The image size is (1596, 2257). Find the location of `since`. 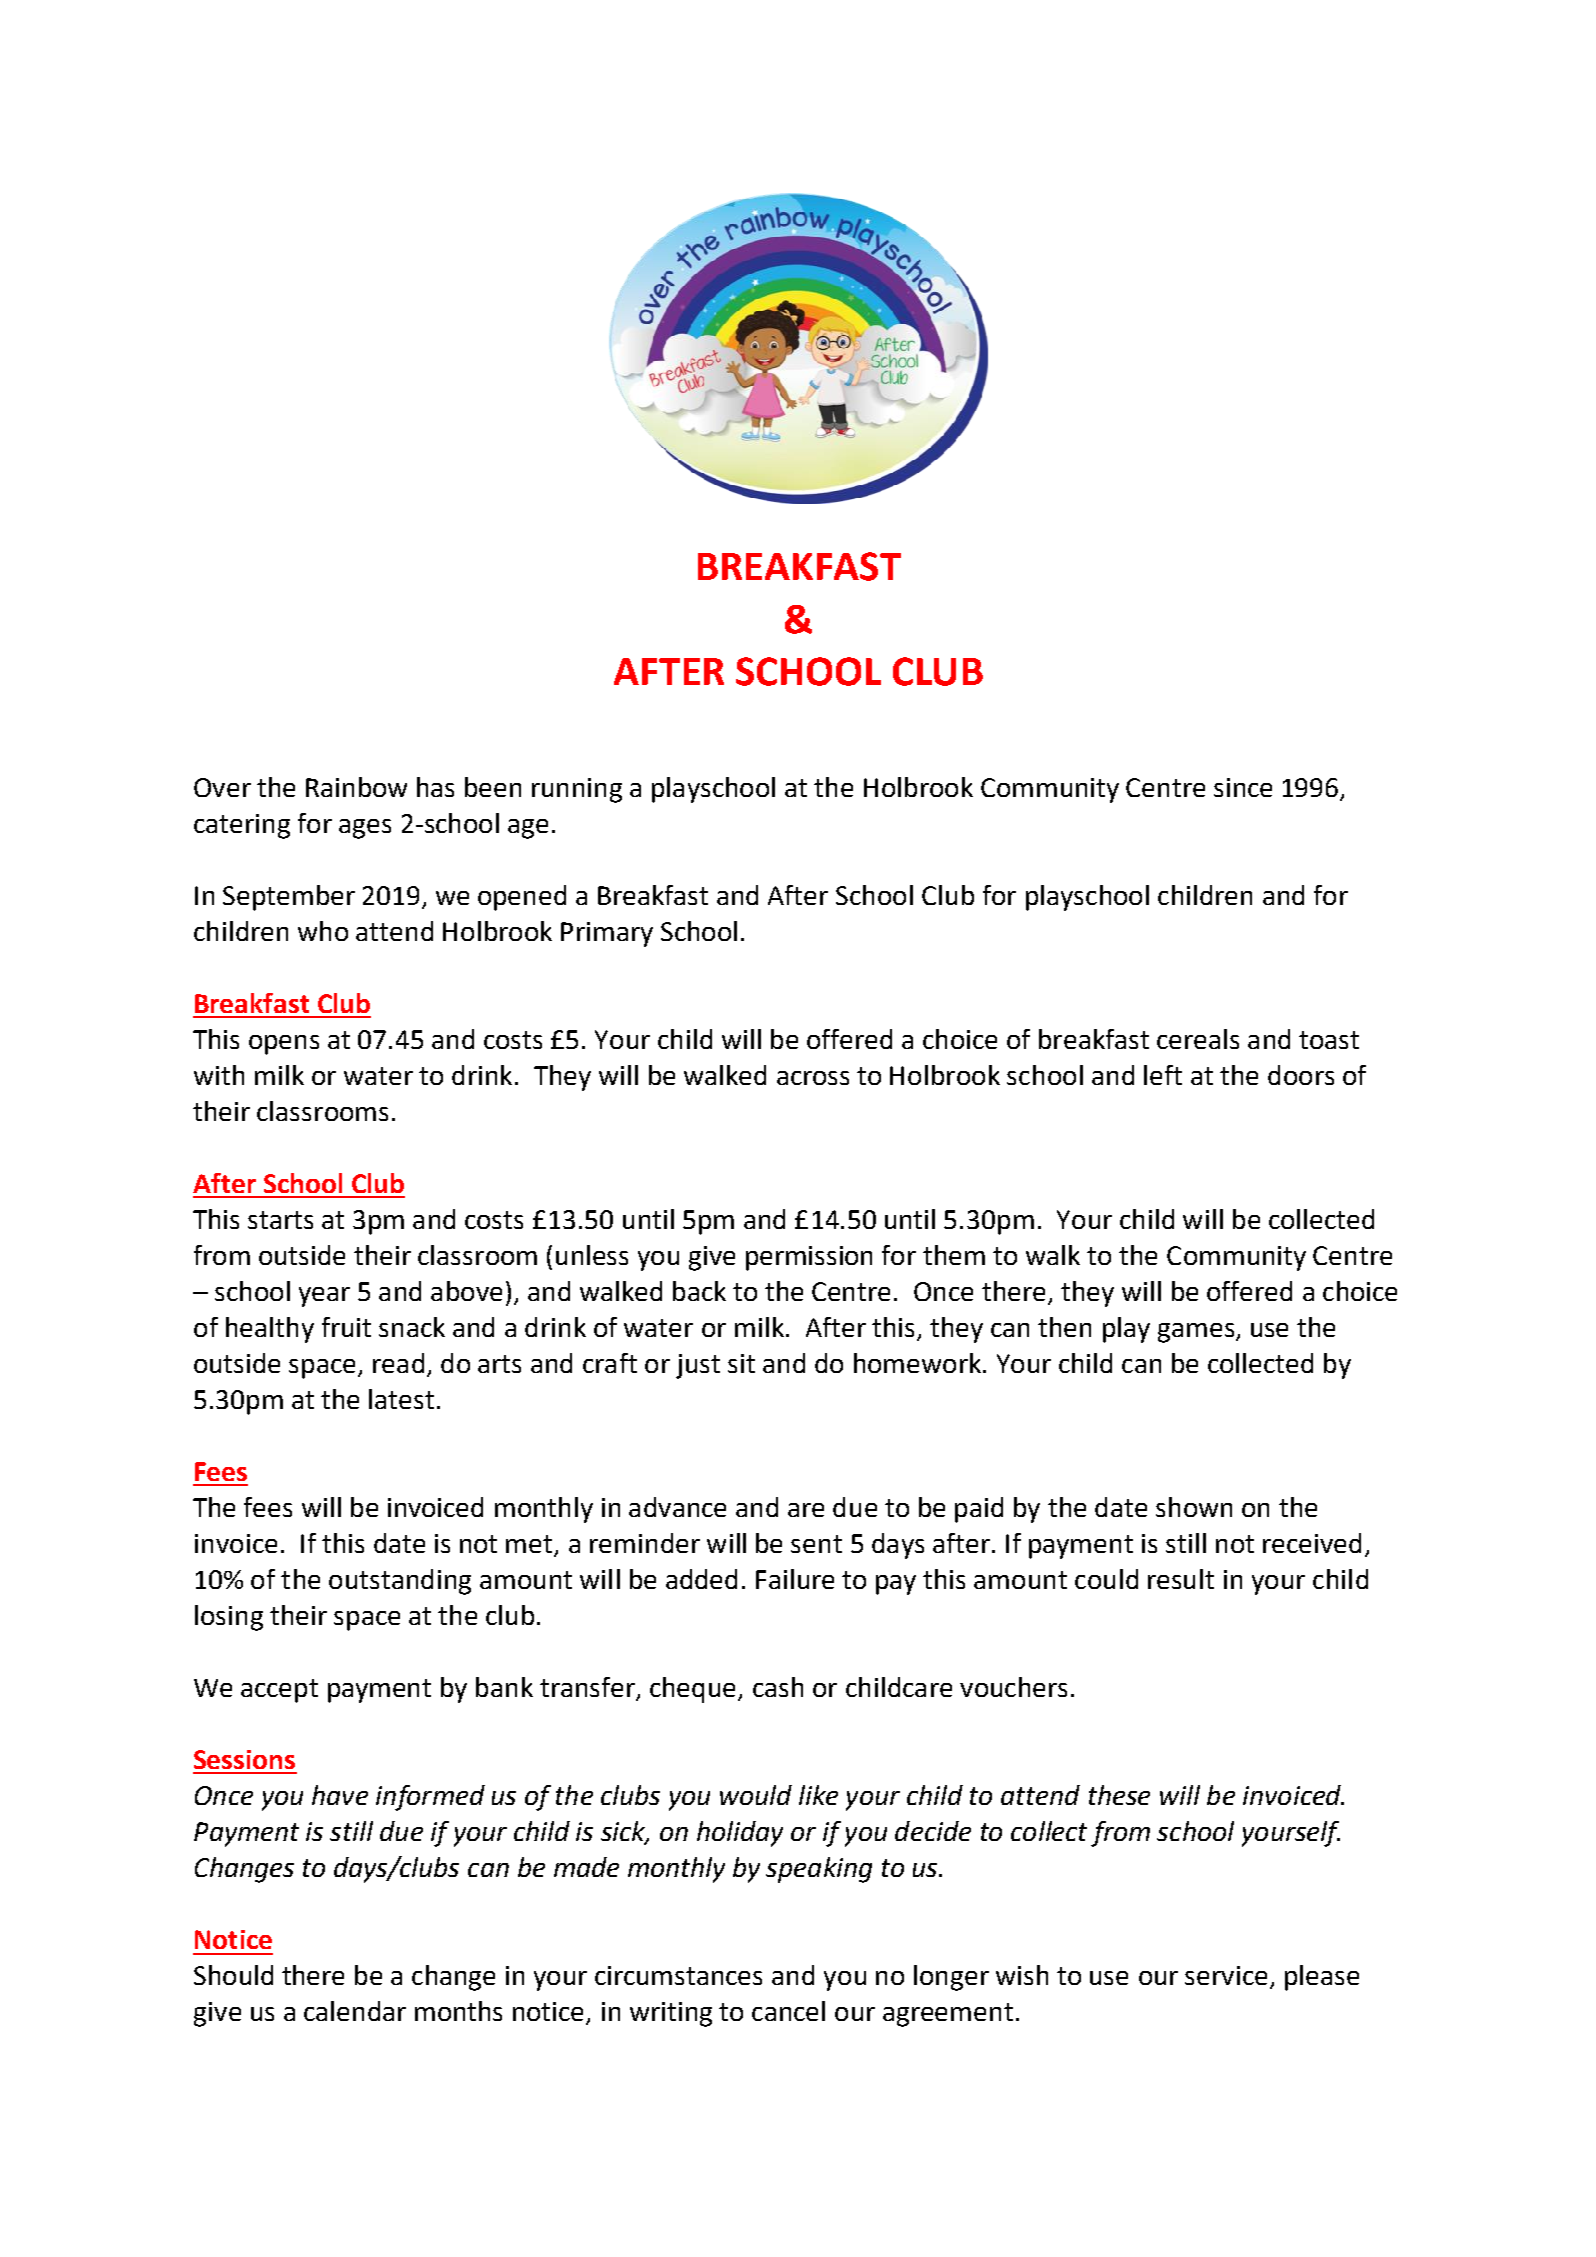

since is located at coordinates (1243, 787).
